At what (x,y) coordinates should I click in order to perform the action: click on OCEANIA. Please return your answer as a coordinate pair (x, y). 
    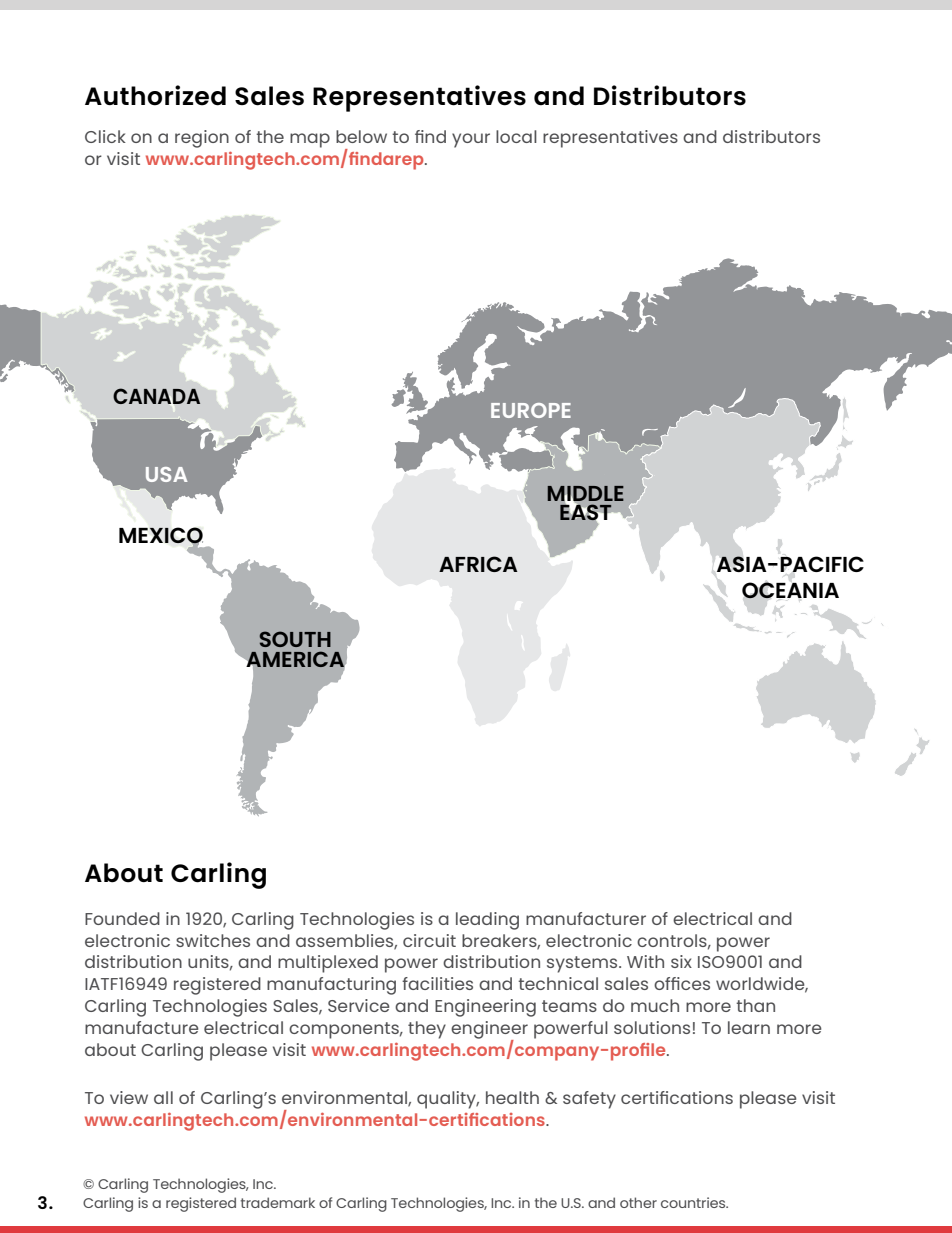
    Looking at the image, I should click on (790, 590).
